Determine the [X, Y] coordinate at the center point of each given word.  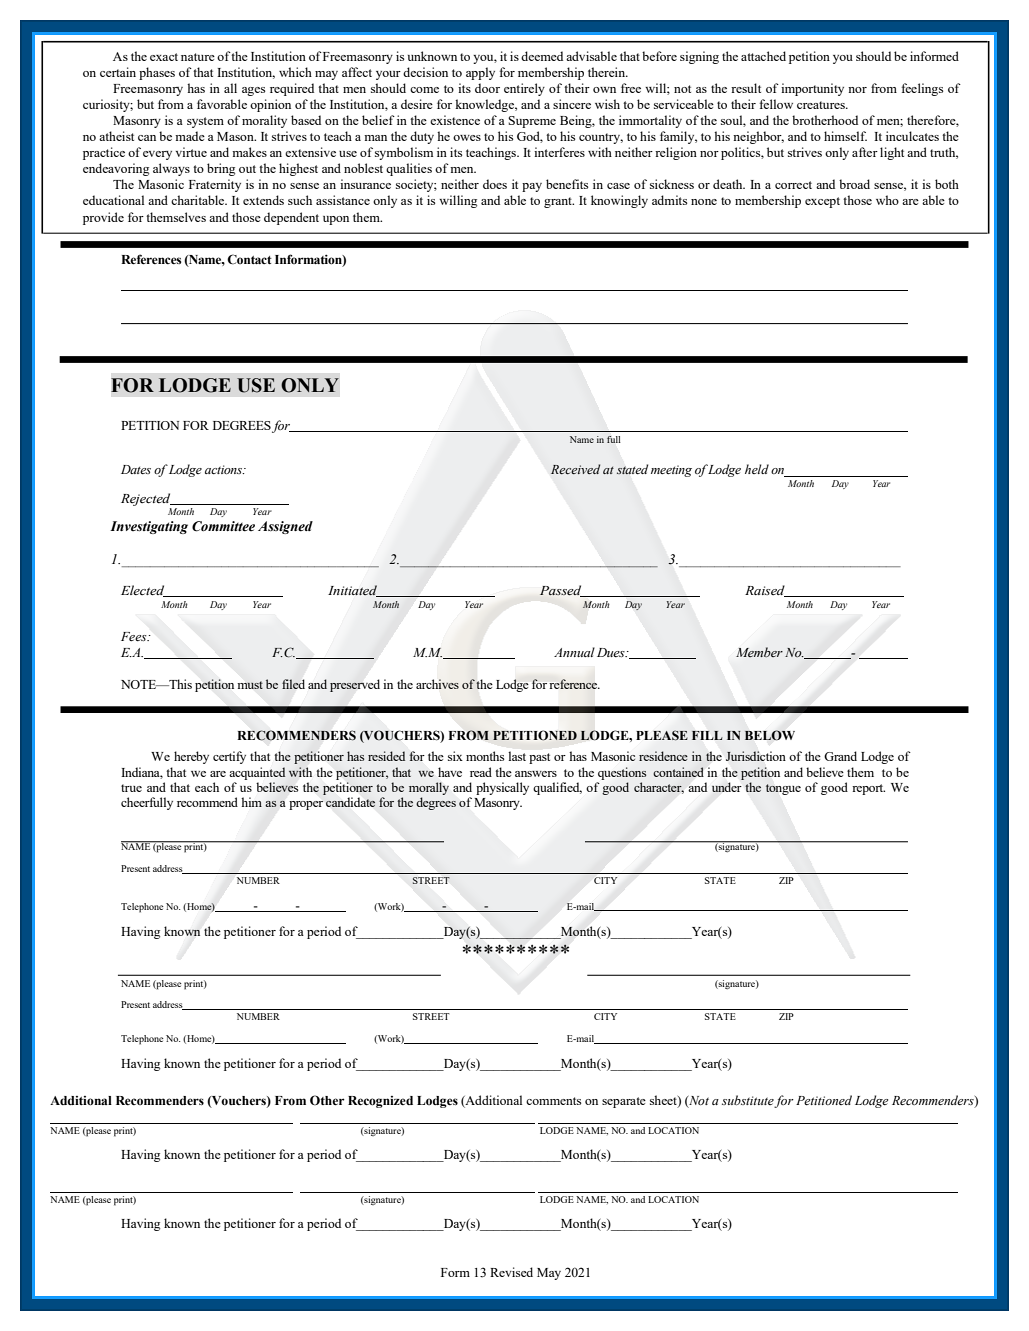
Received [575, 469]
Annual [574, 652]
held [757, 469]
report [868, 789]
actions [225, 470]
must [250, 685]
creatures [822, 105]
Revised [511, 1272]
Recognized [380, 1102]
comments [553, 1101]
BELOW [770, 735]
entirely [524, 89]
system [205, 122]
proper [306, 805]
